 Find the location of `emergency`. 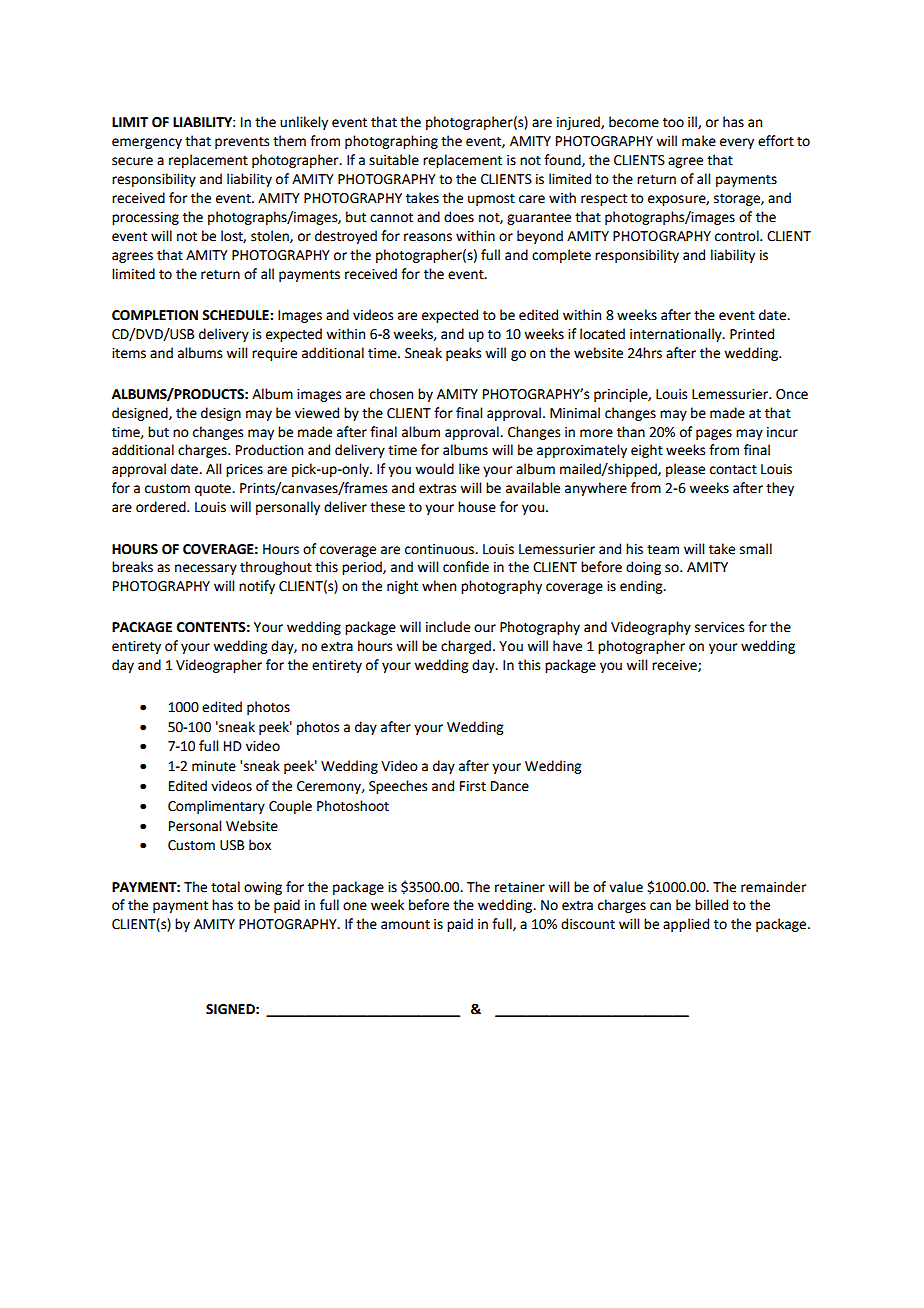

emergency is located at coordinates (147, 143).
